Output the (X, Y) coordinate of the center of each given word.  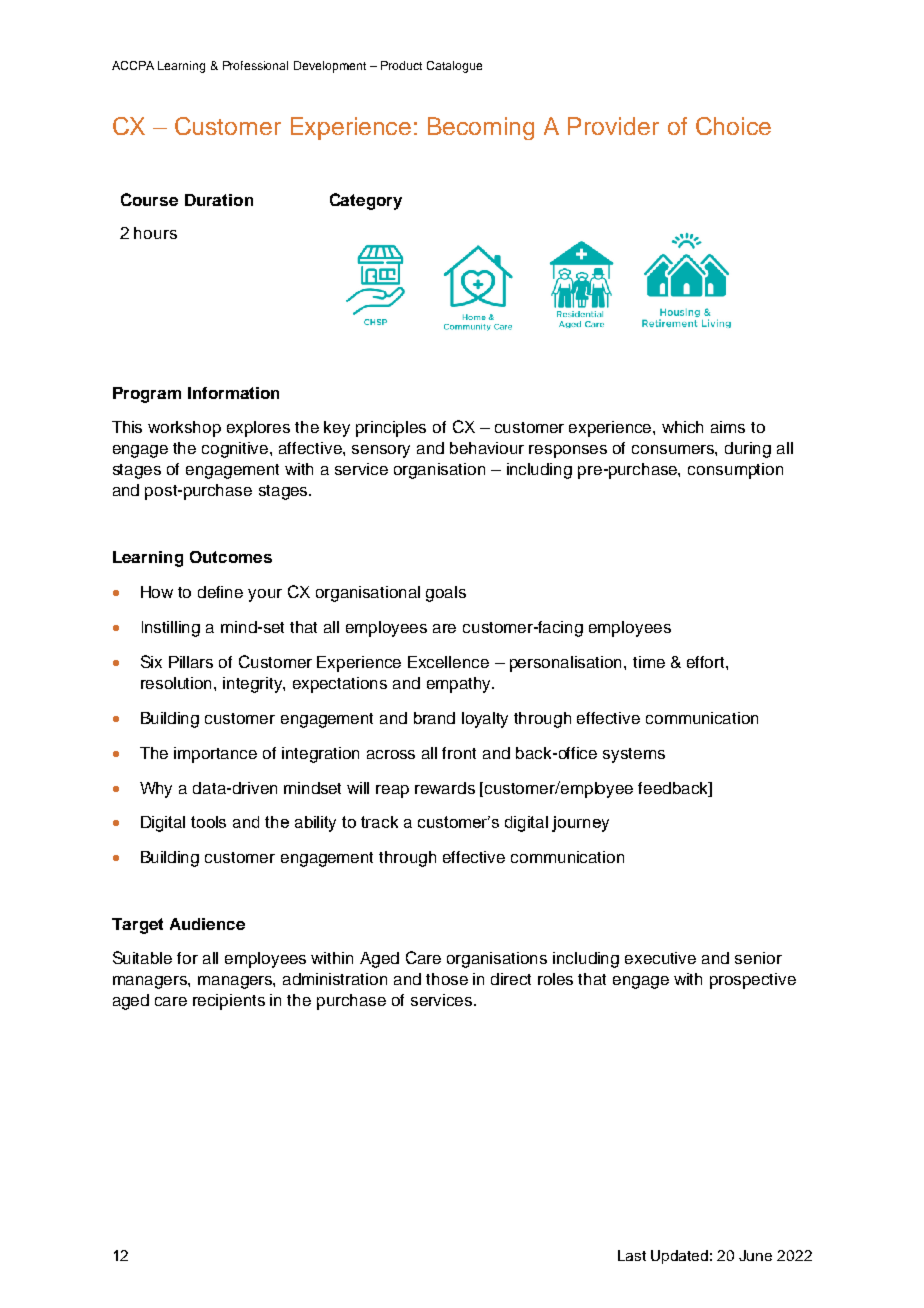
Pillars (191, 662)
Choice (733, 126)
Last (632, 1255)
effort (707, 662)
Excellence (448, 662)
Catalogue (454, 67)
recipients (229, 1002)
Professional (255, 65)
